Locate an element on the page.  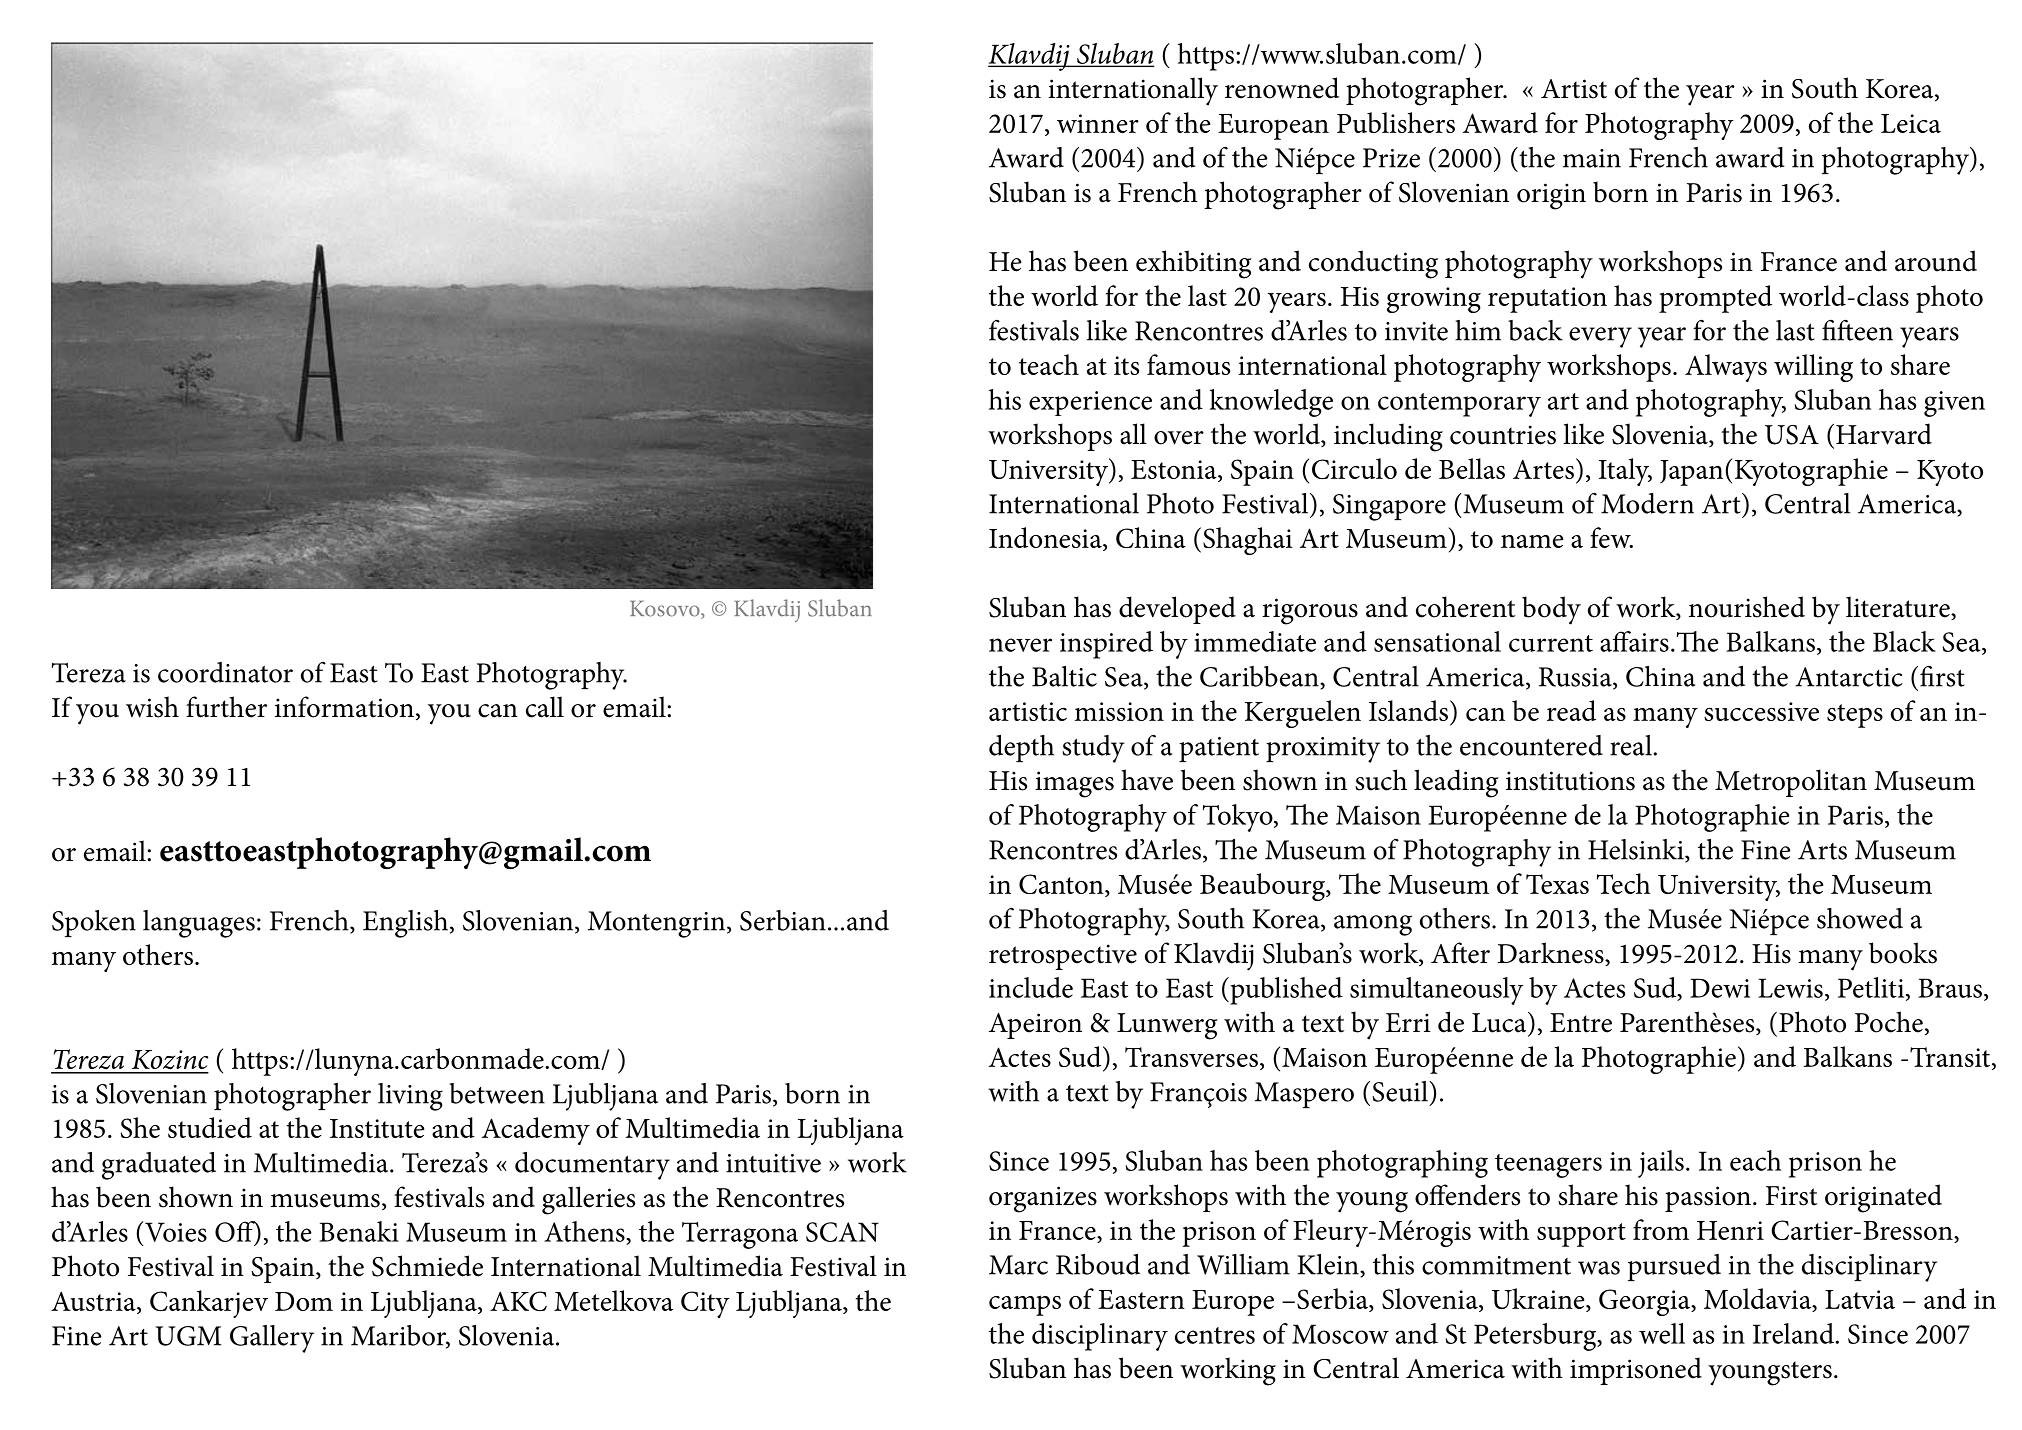
renowned is located at coordinates (1282, 88).
